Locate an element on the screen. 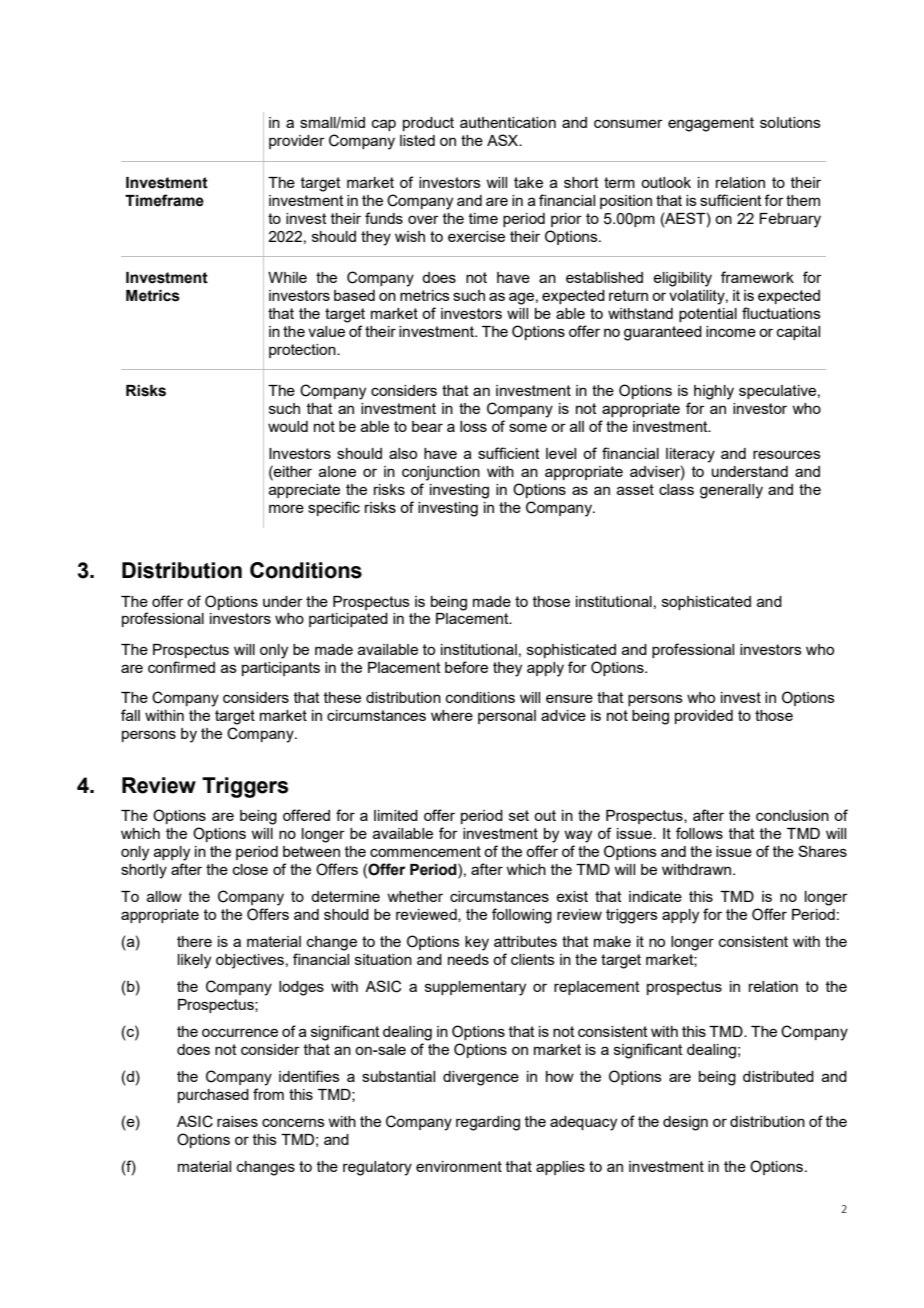  loss is located at coordinates (473, 426).
